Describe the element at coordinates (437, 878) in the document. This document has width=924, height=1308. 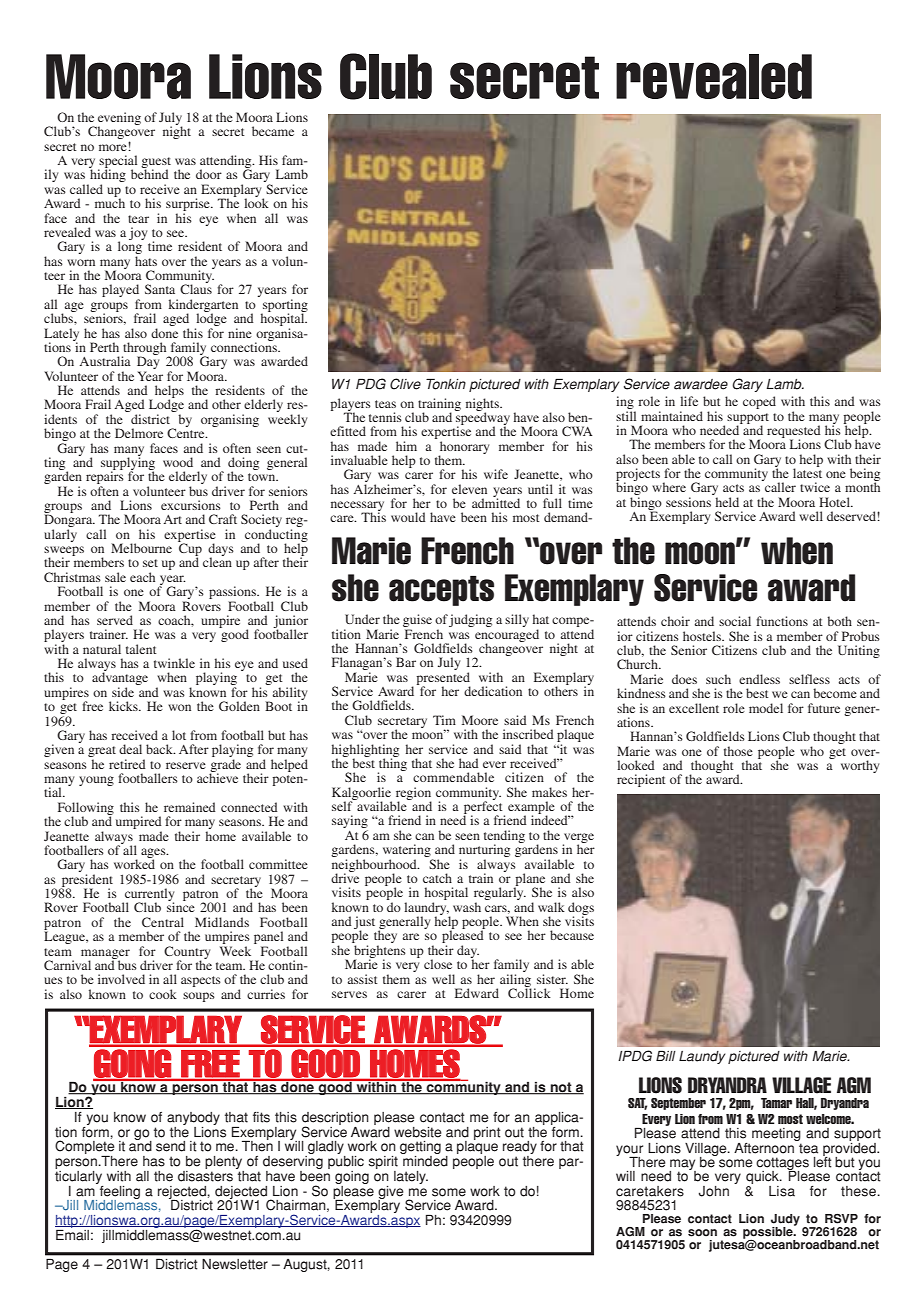
I see `catch` at that location.
